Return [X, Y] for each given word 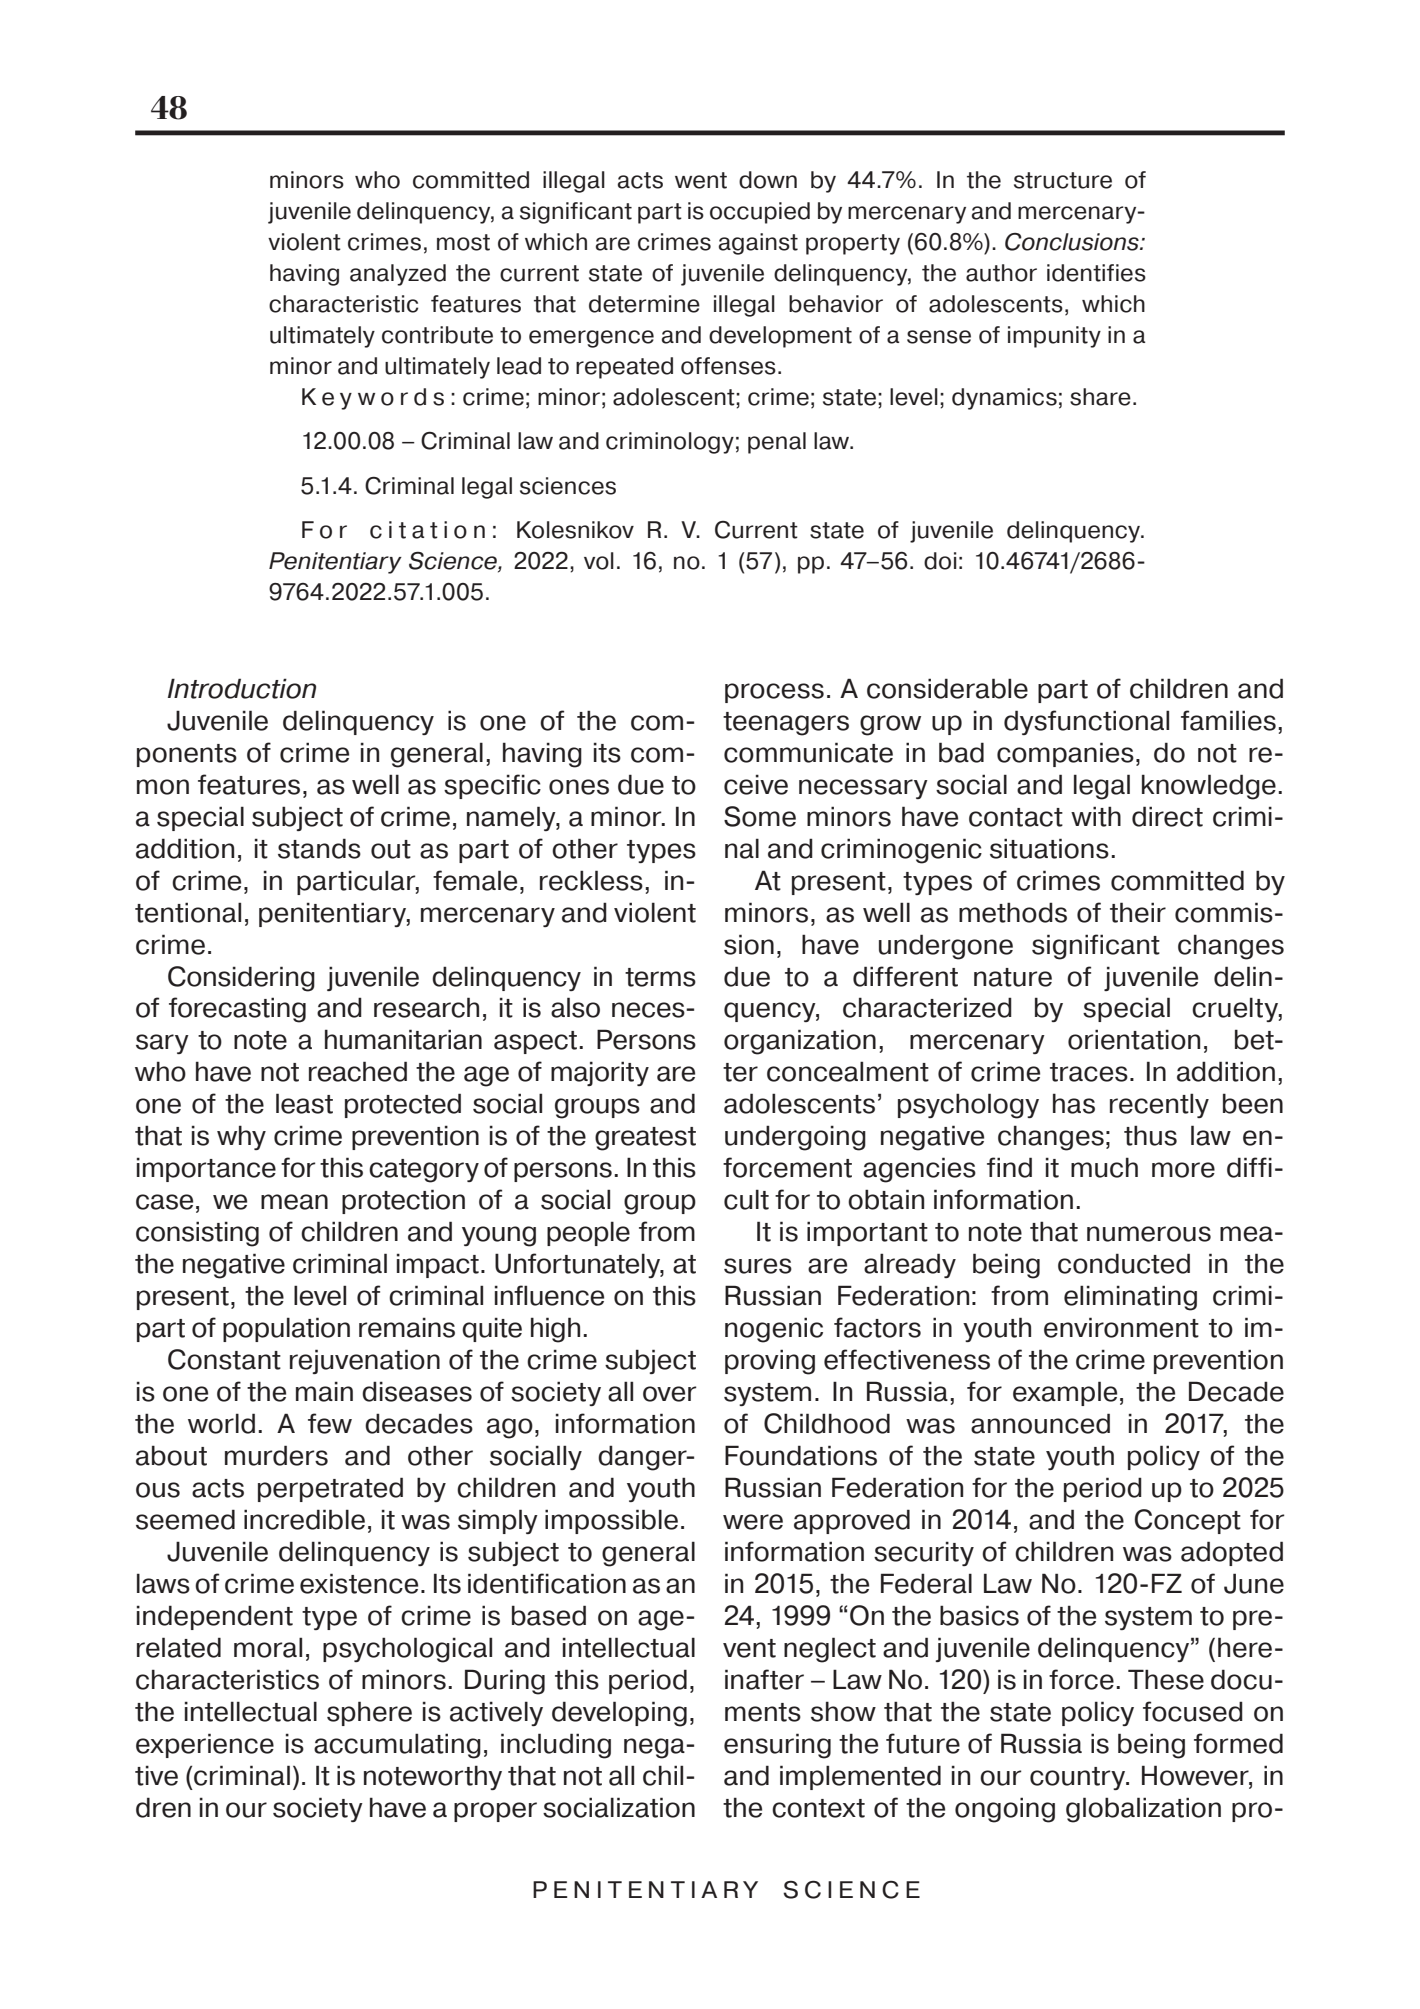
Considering [241, 979]
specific [492, 786]
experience [205, 1745]
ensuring [777, 1746]
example [1065, 1393]
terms [660, 977]
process [774, 693]
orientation [1134, 1039]
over [670, 1394]
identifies [1096, 273]
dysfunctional [1086, 722]
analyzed [398, 275]
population [286, 1329]
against [758, 244]
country [1079, 1778]
